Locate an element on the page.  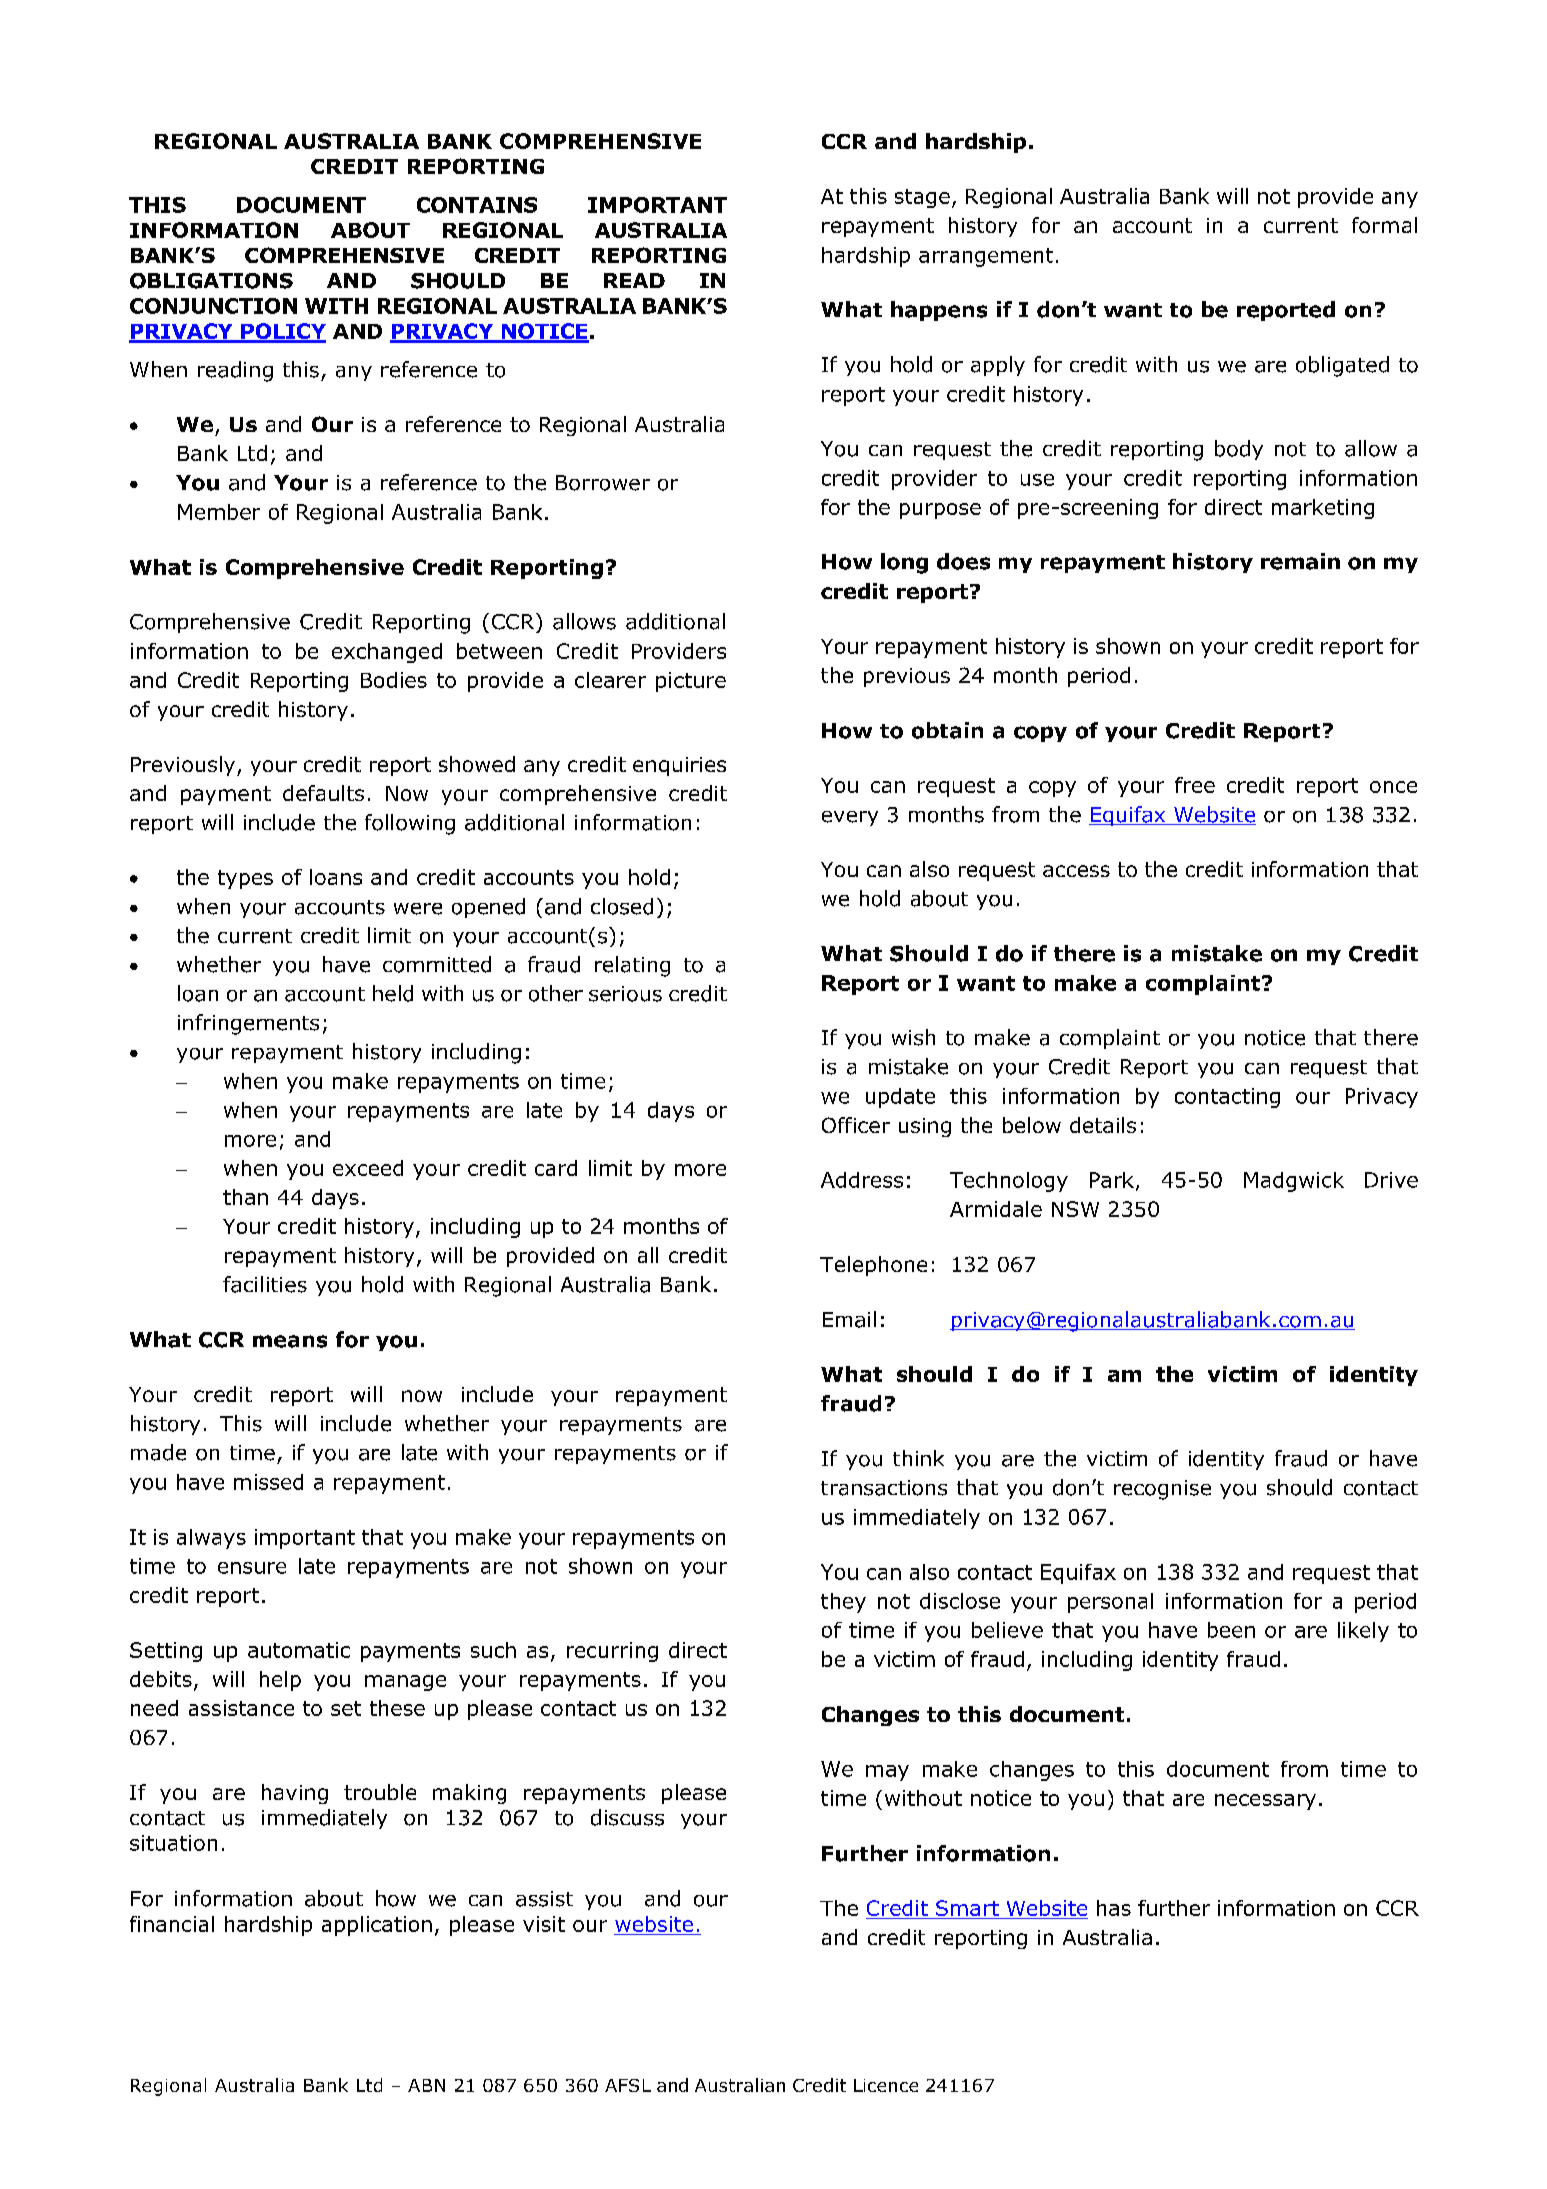
exceed is located at coordinates (368, 1168).
